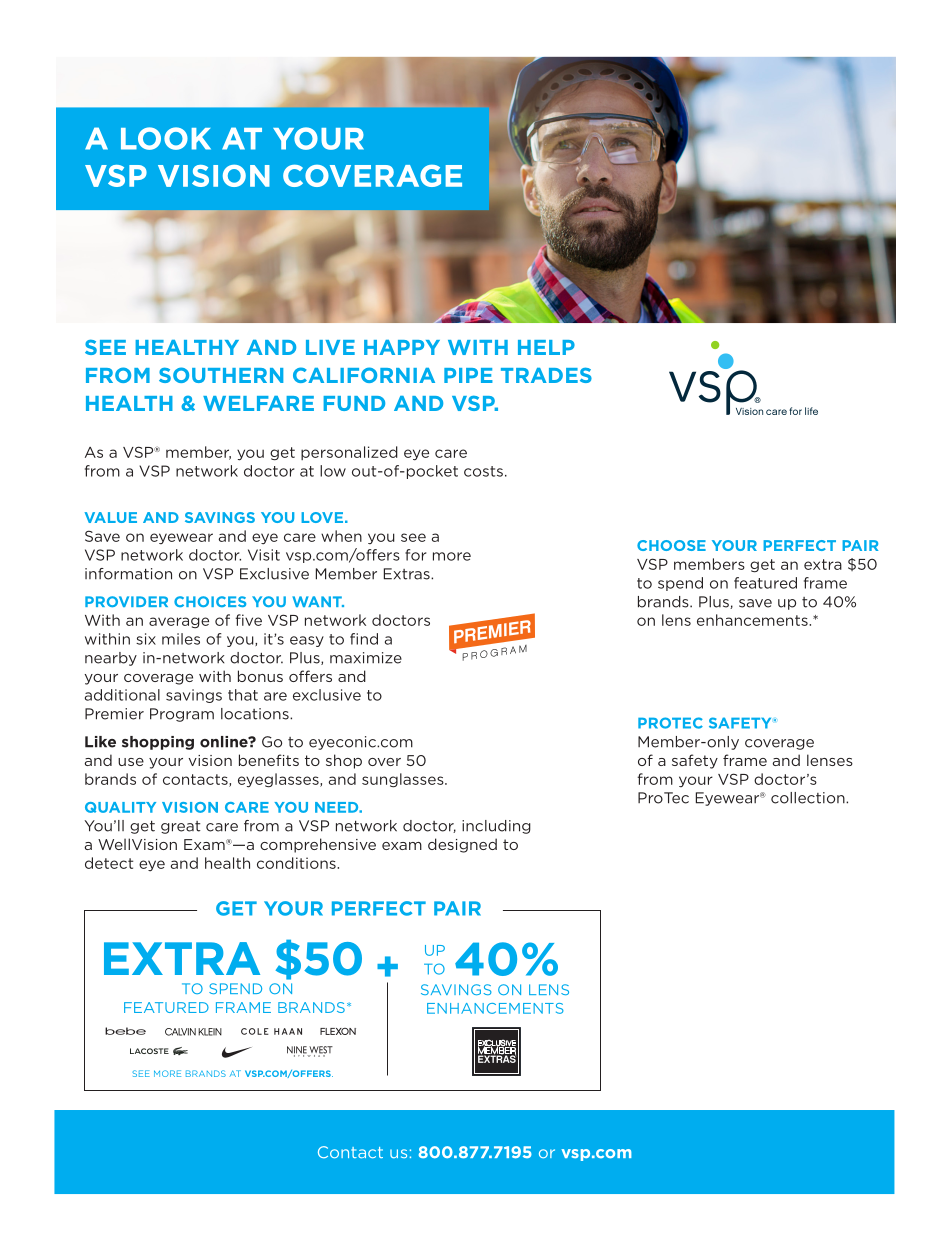 The image size is (952, 1233). I want to click on designed, so click(462, 845).
